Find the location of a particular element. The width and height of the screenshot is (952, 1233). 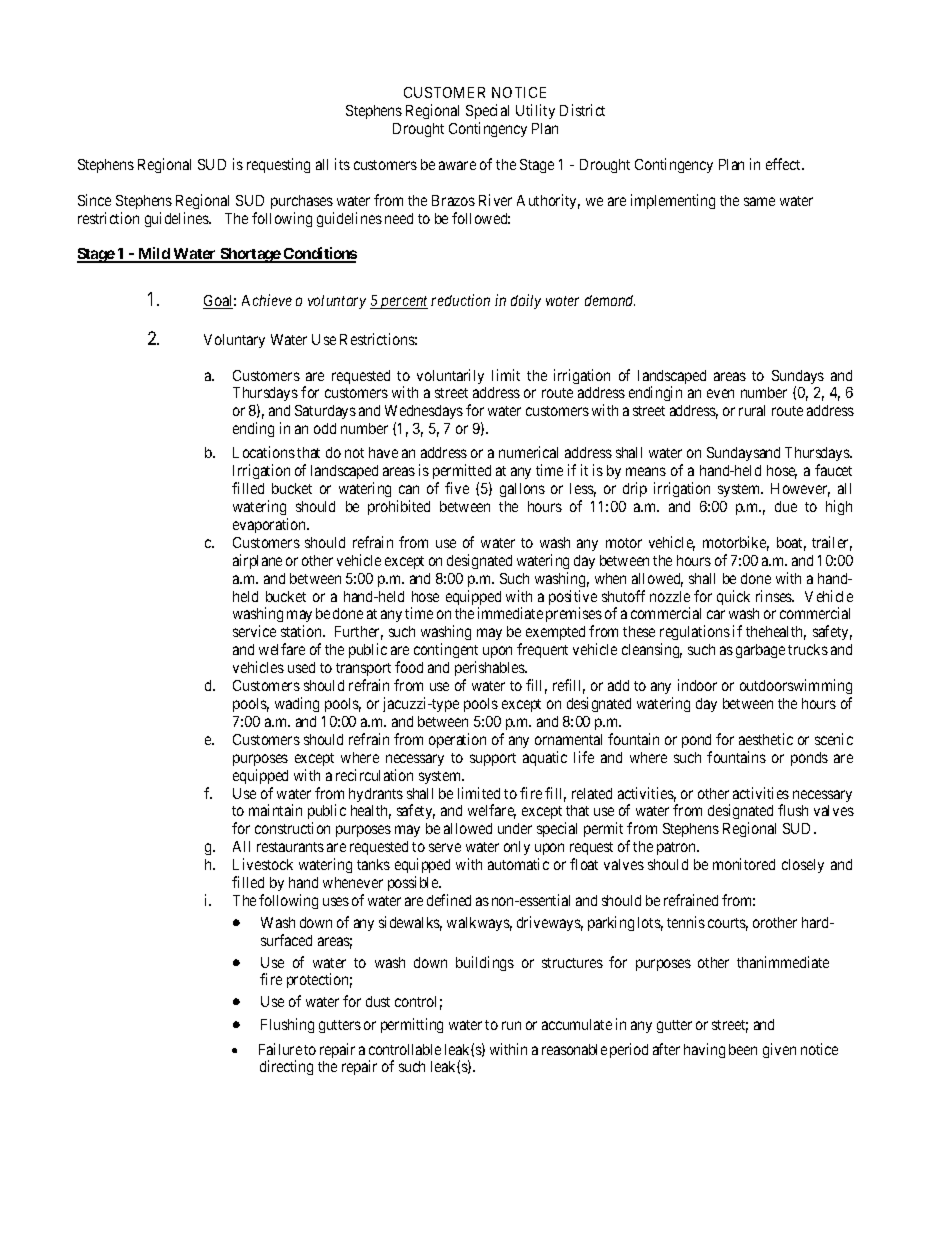

perishables is located at coordinates (490, 670).
